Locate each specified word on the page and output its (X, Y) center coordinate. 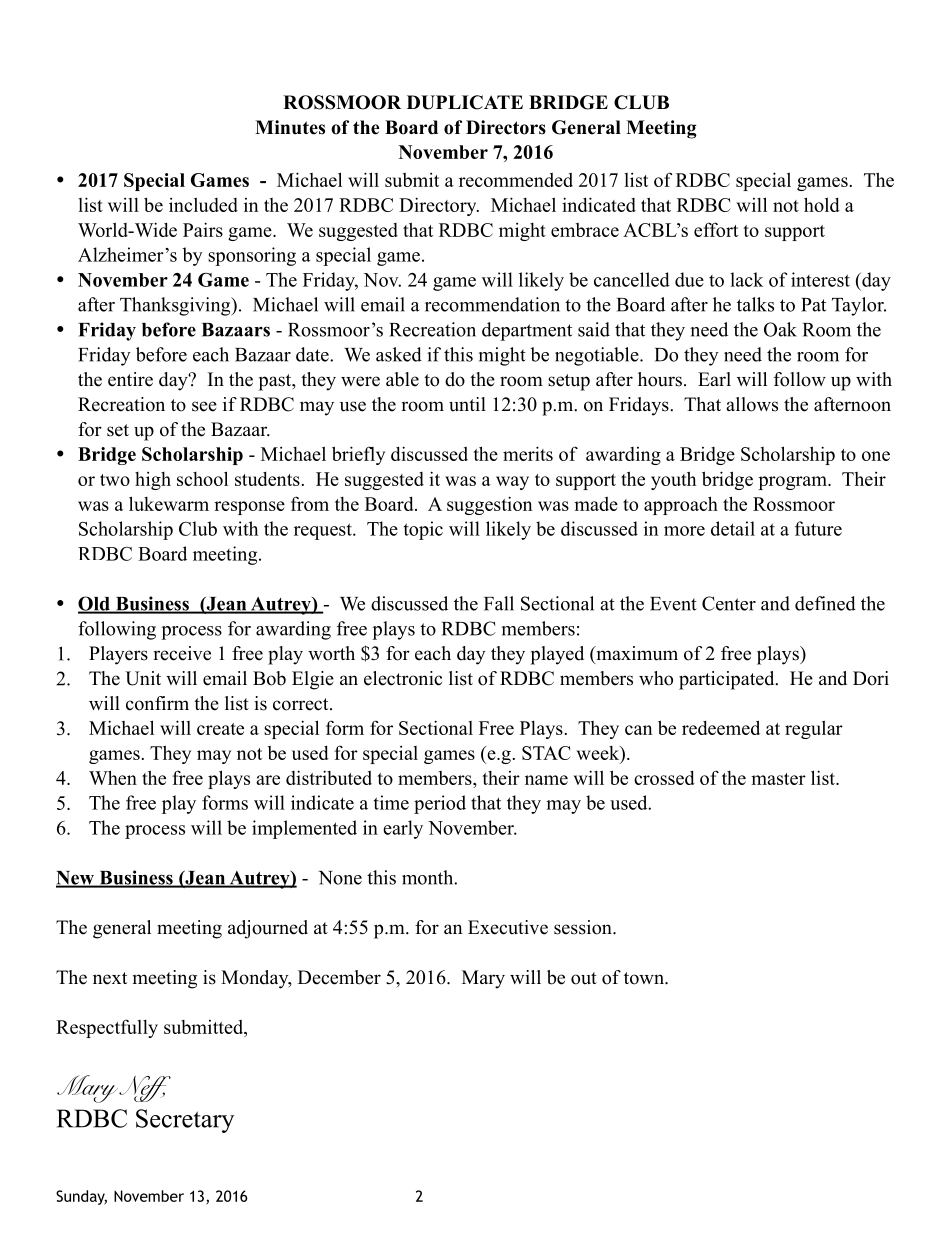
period (440, 804)
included (203, 204)
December (339, 977)
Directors (506, 127)
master (778, 779)
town (645, 978)
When (113, 777)
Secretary (185, 1121)
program (794, 483)
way (512, 483)
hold (822, 204)
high (153, 481)
